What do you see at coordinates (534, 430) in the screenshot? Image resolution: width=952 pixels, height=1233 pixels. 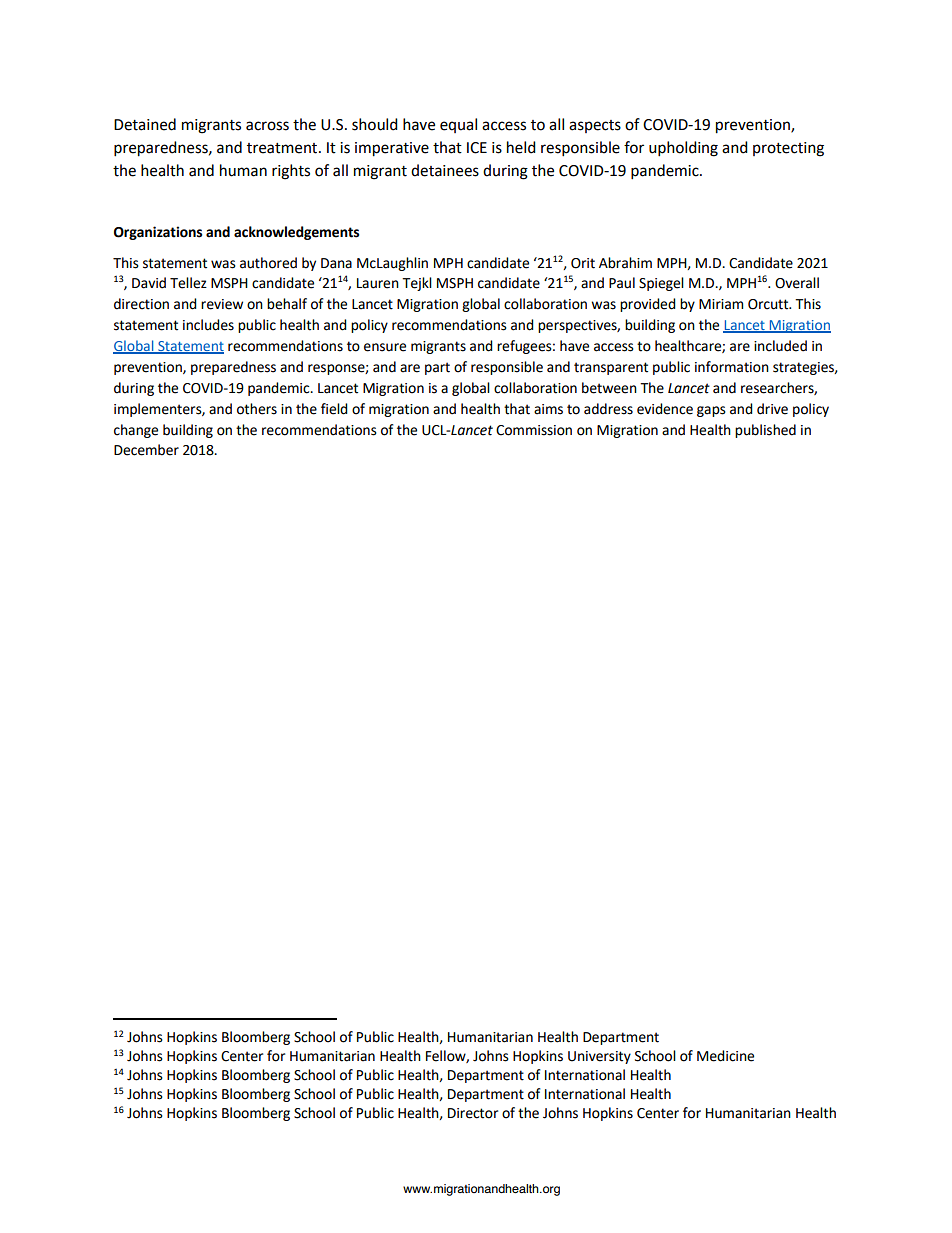 I see `Commission` at bounding box center [534, 430].
